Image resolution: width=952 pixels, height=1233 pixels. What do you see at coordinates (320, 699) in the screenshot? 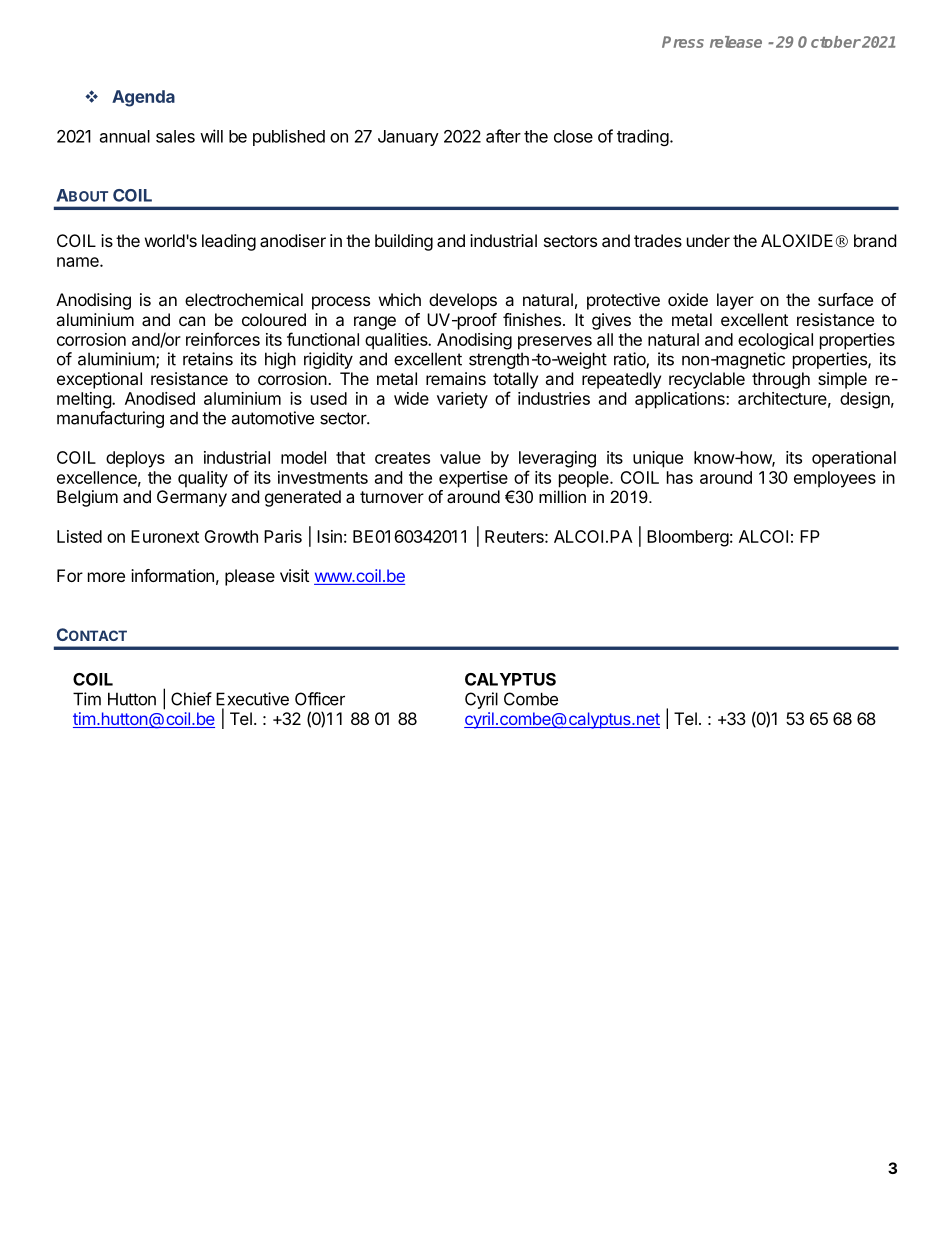
I see `Officer` at bounding box center [320, 699].
